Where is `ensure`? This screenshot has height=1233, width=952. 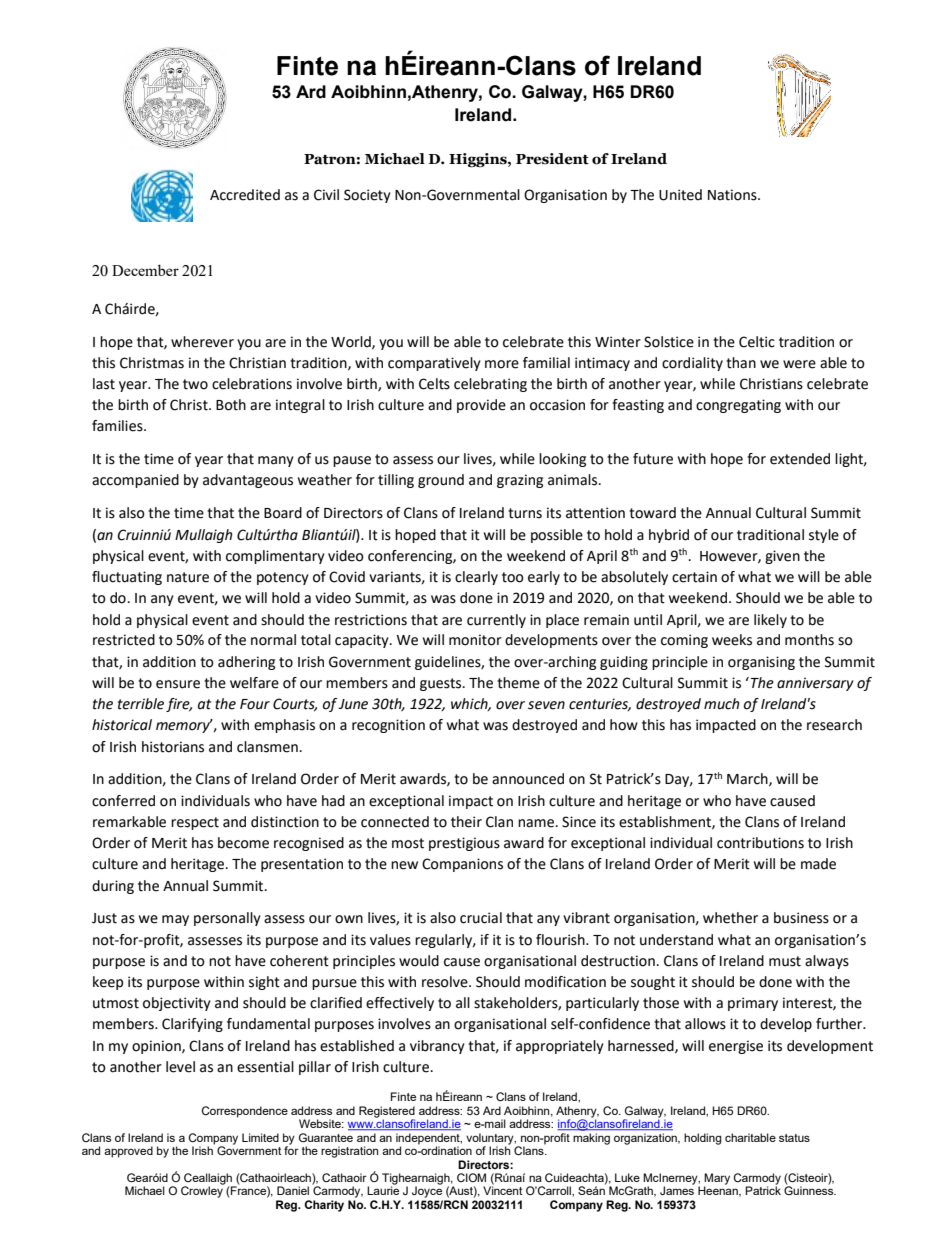 ensure is located at coordinates (178, 684).
